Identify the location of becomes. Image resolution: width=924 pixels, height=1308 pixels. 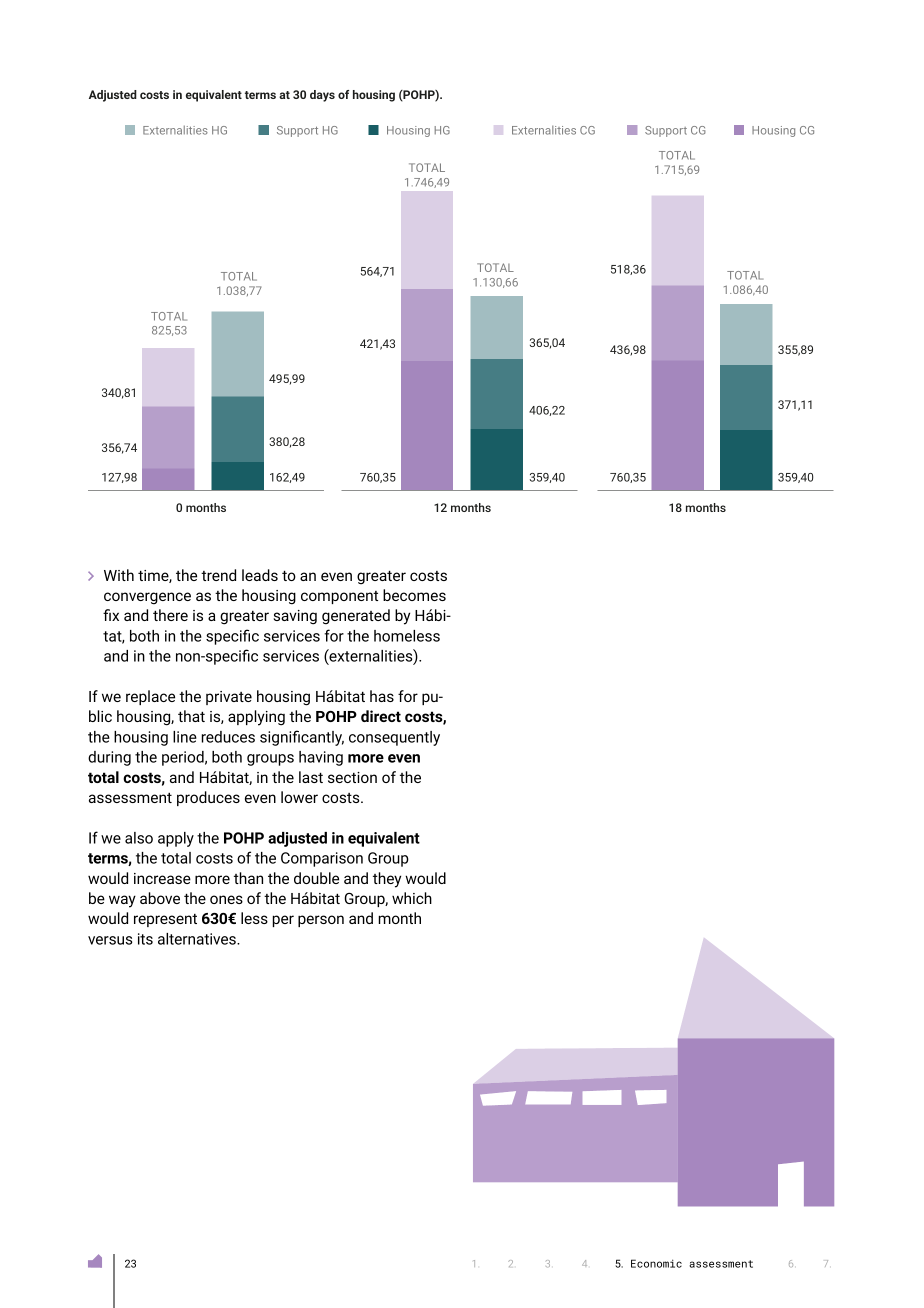
(414, 595).
